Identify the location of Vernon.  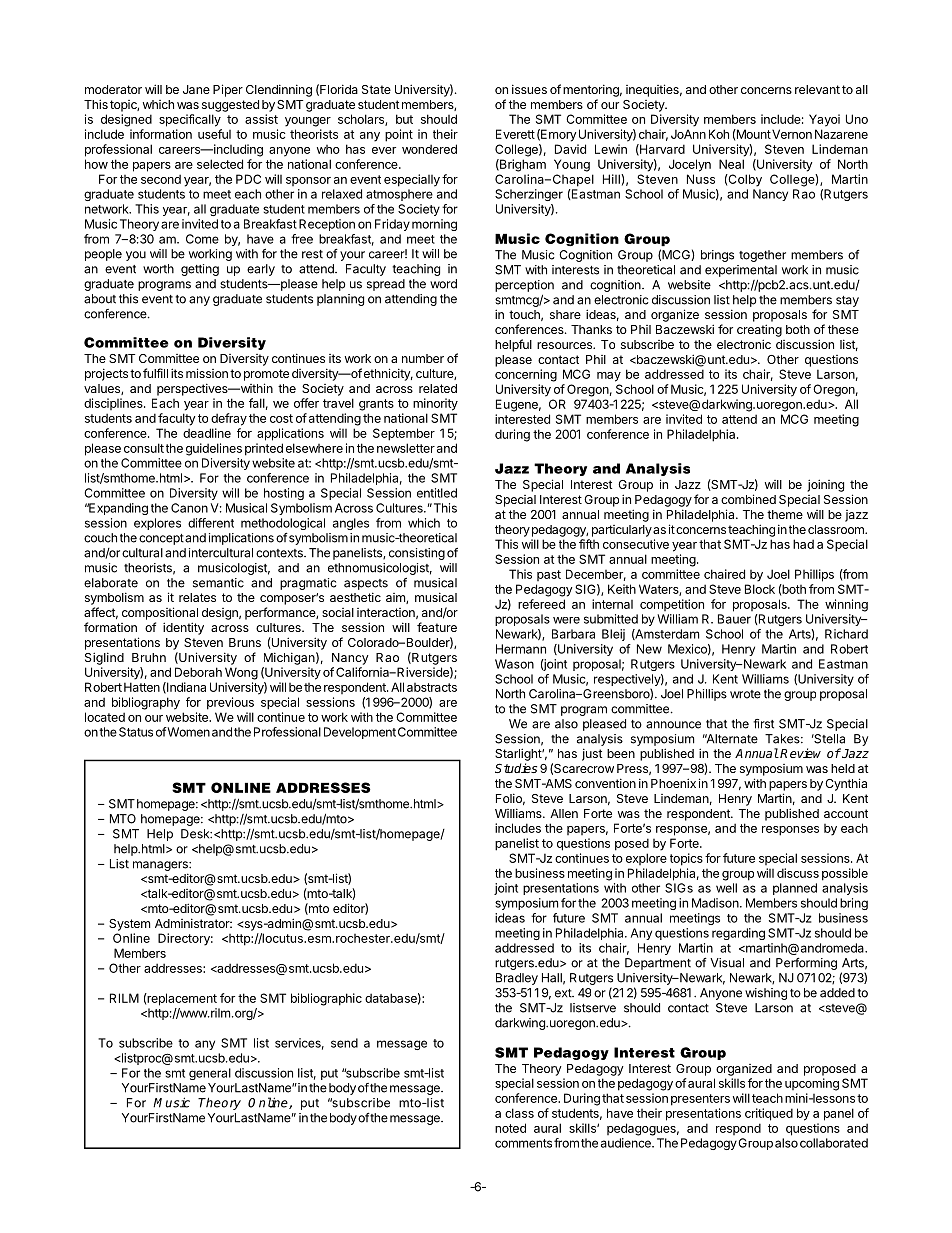
(792, 134).
